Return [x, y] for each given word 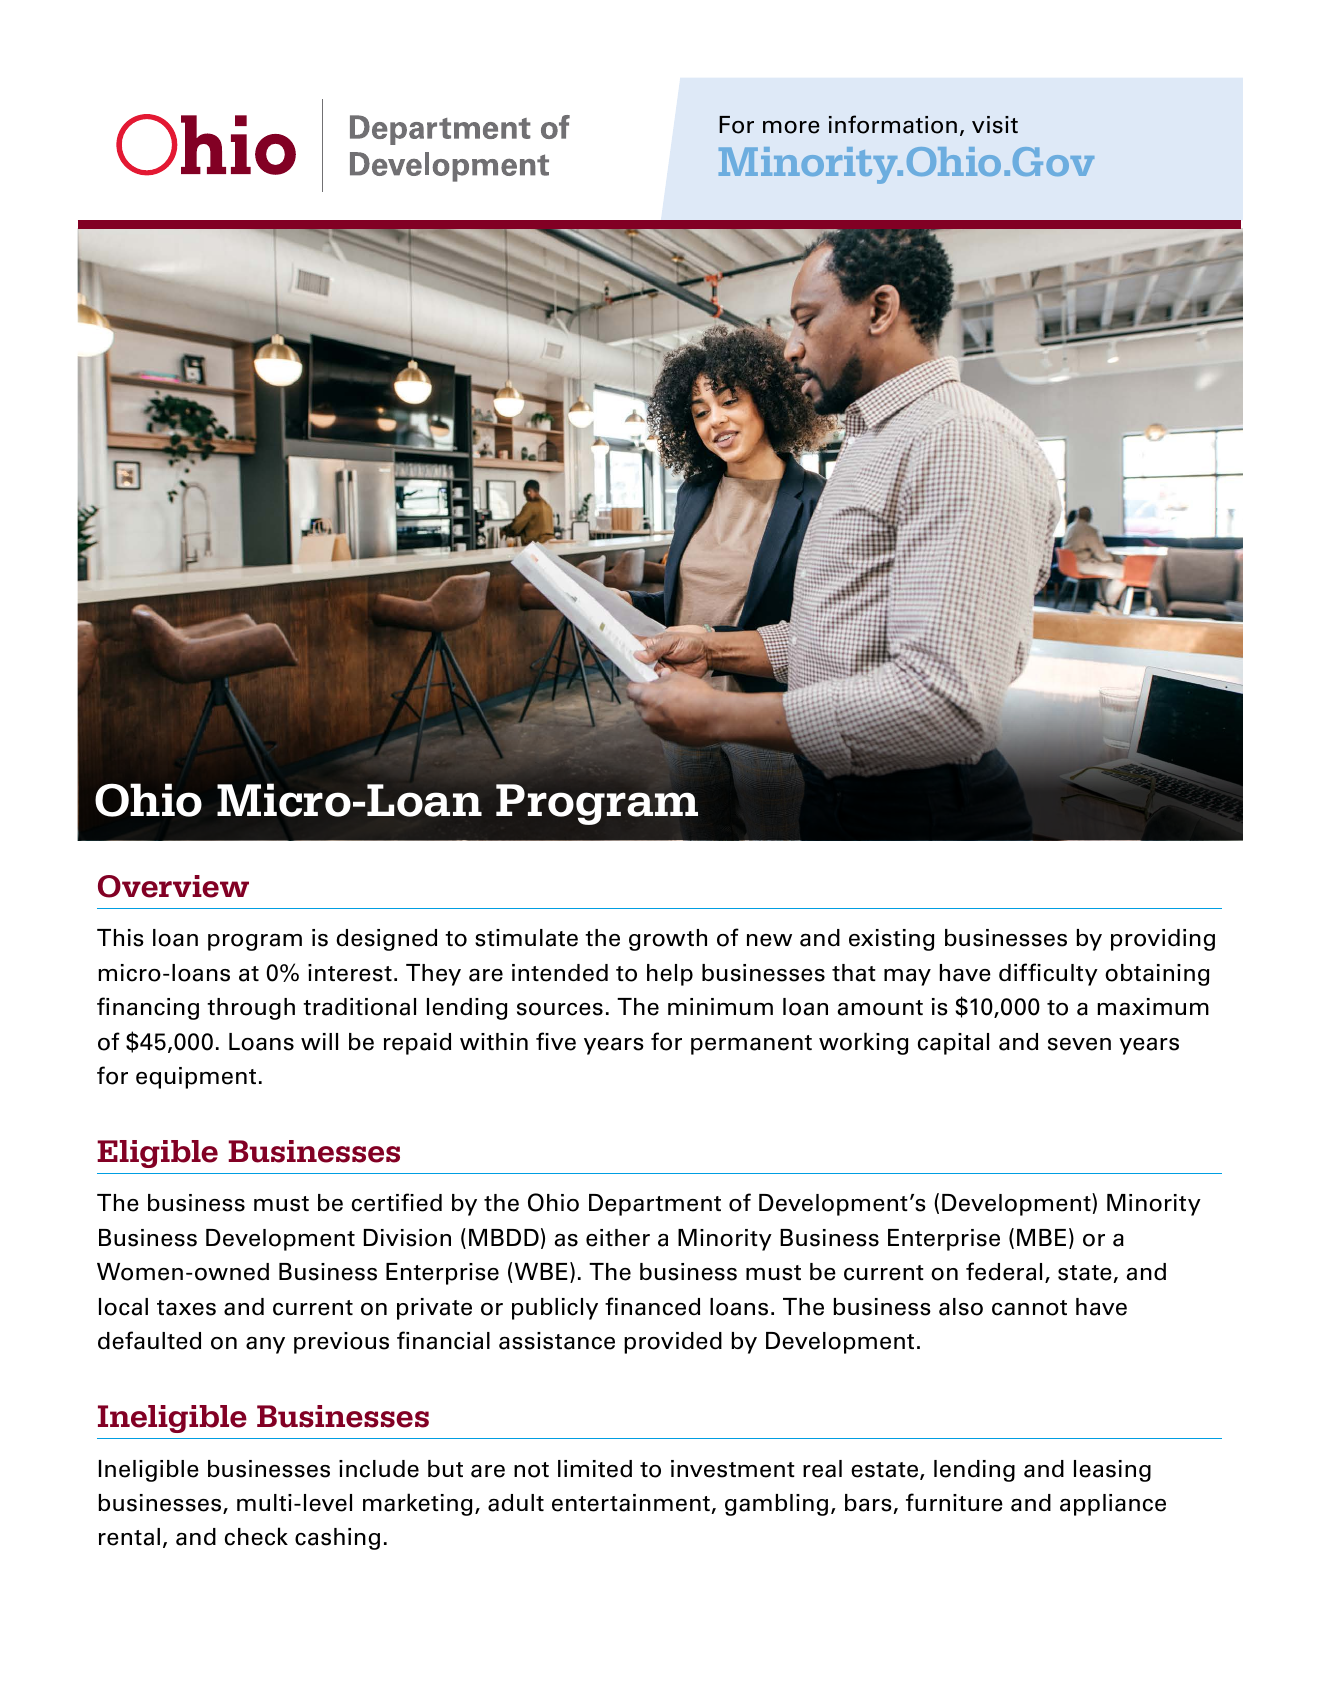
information [893, 124]
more [791, 127]
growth [668, 940]
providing [1163, 940]
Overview [173, 886]
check [256, 1536]
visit [995, 125]
